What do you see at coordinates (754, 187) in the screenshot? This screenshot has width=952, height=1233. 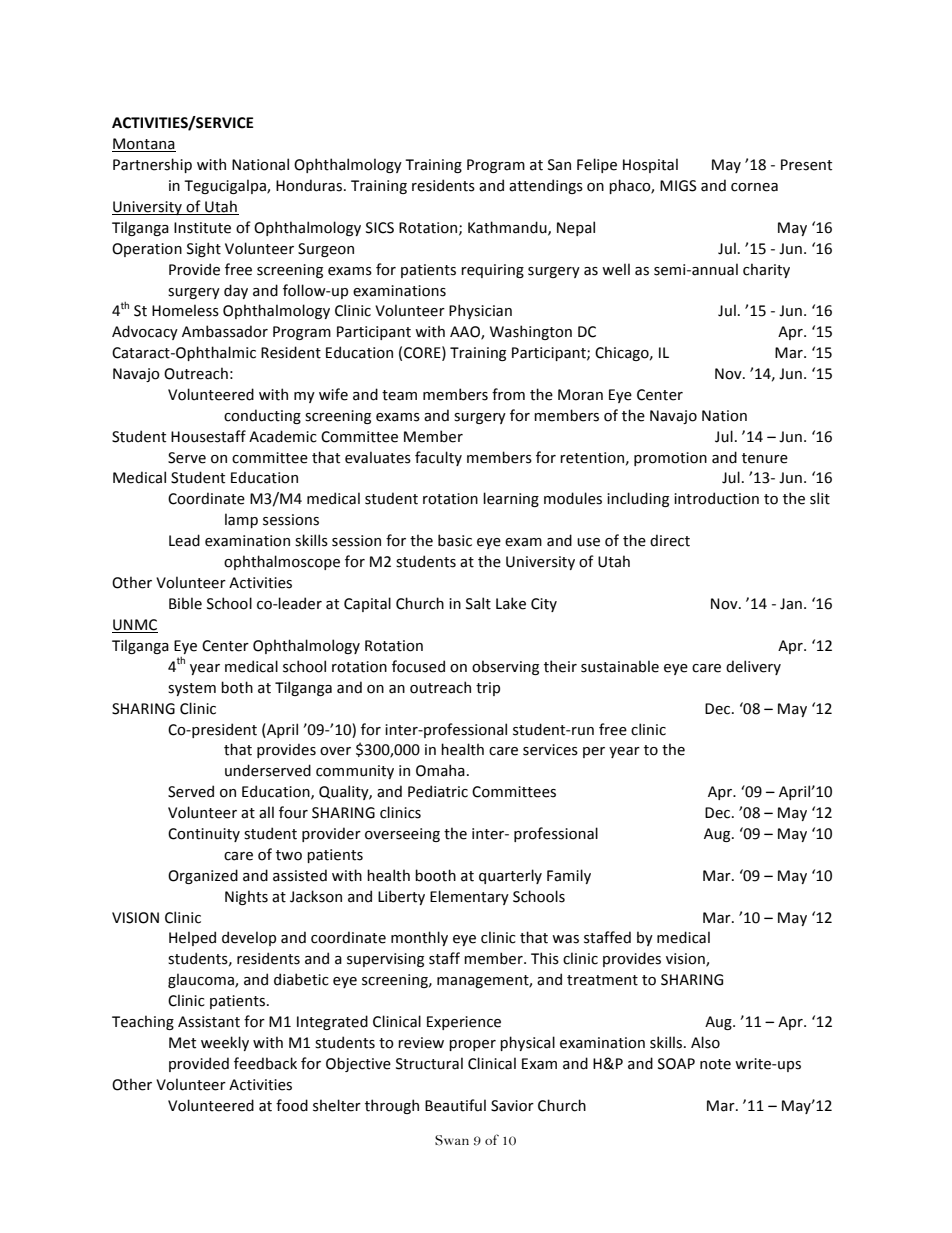 I see `cornea` at bounding box center [754, 187].
